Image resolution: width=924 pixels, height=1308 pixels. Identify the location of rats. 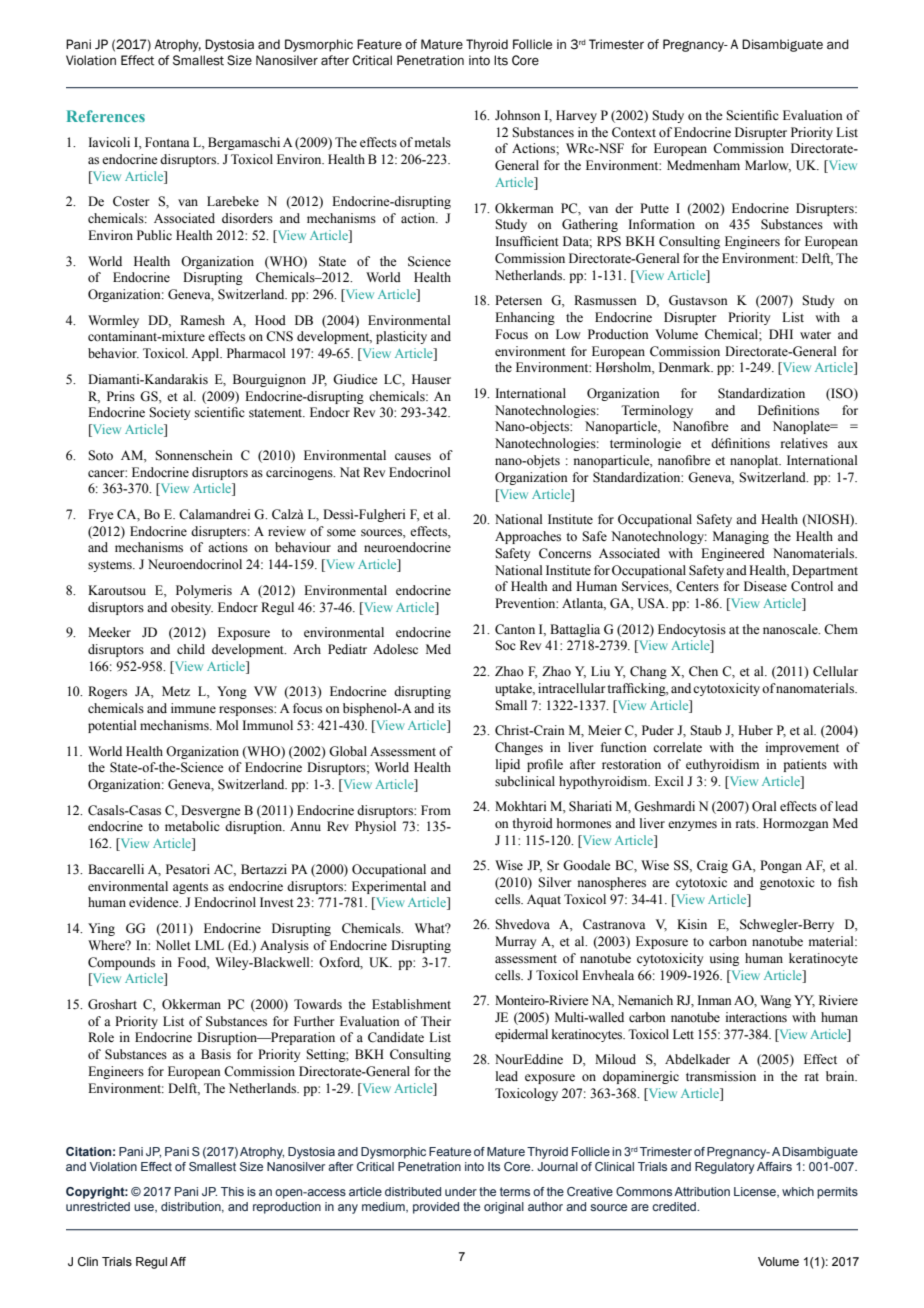
(747, 824).
